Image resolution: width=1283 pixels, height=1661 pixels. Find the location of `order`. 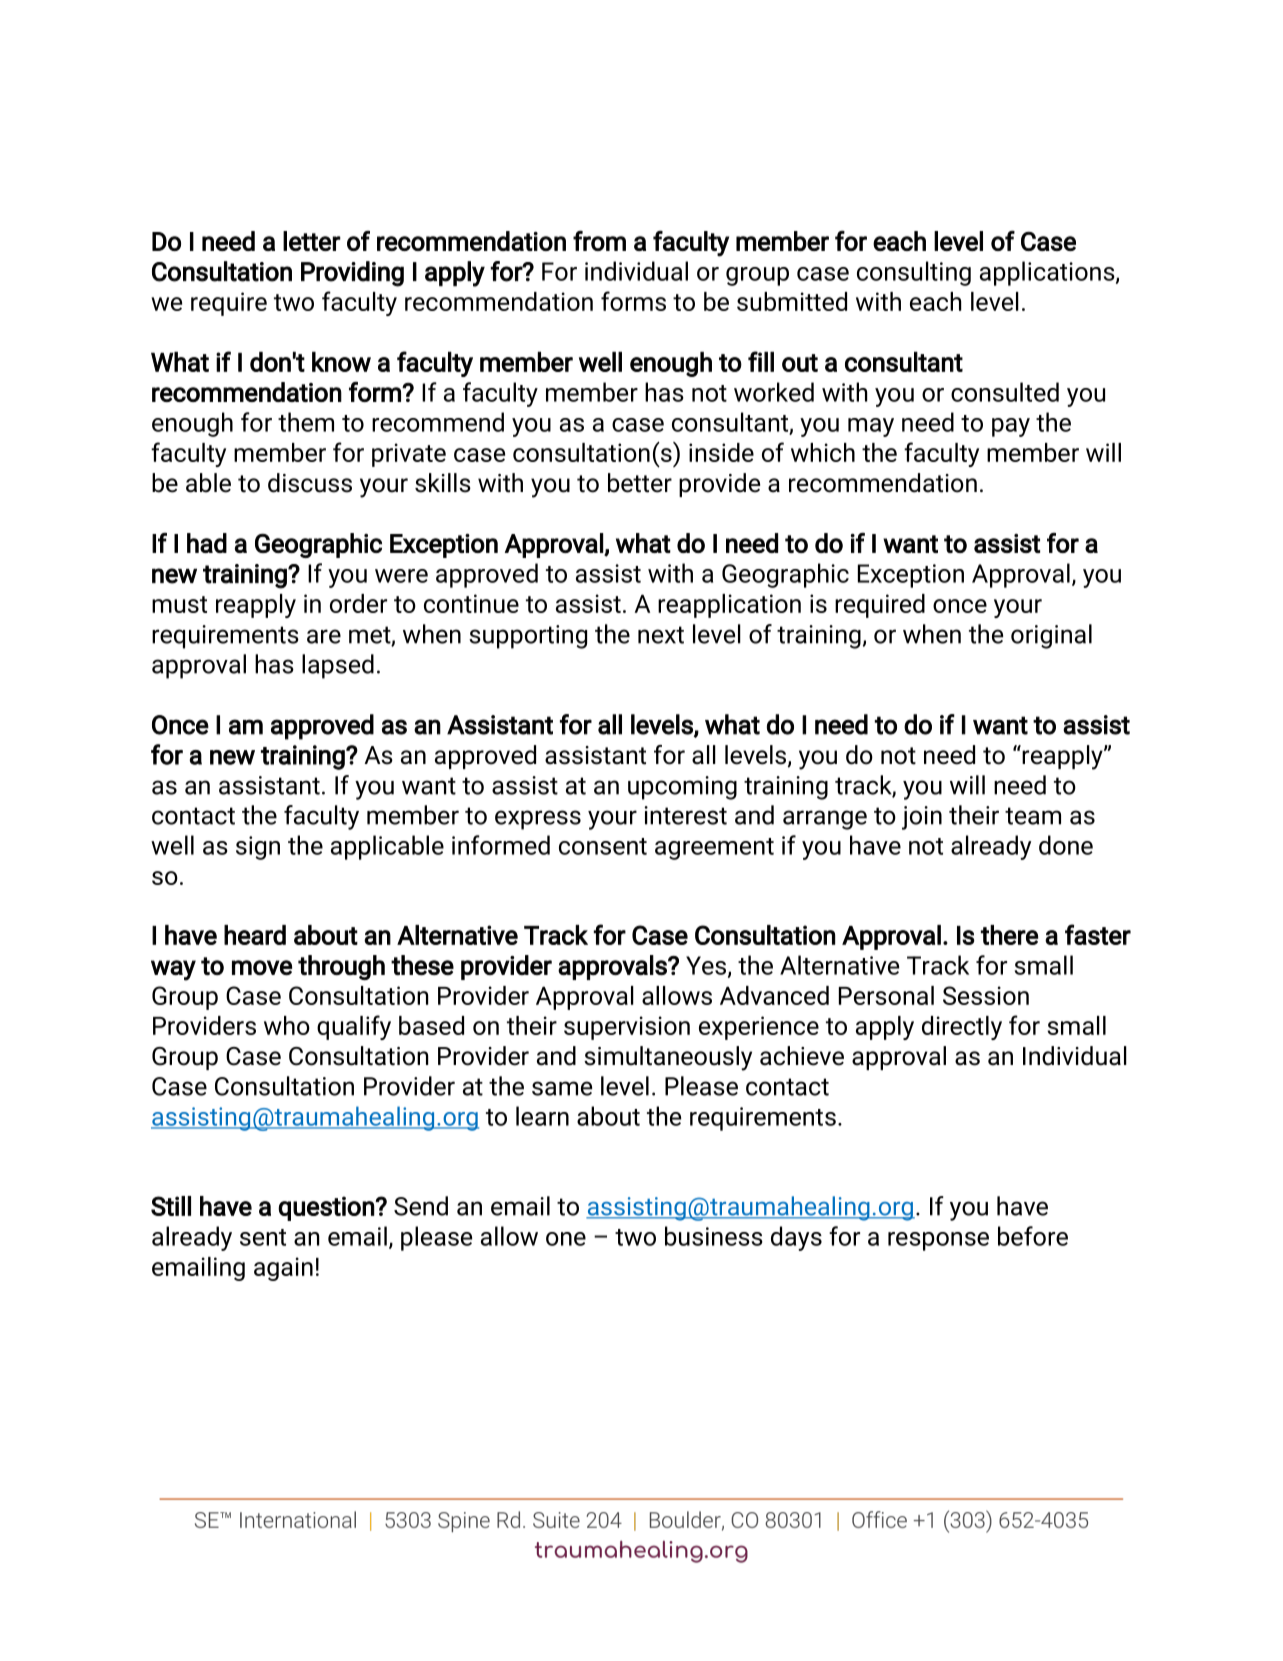

order is located at coordinates (358, 603).
